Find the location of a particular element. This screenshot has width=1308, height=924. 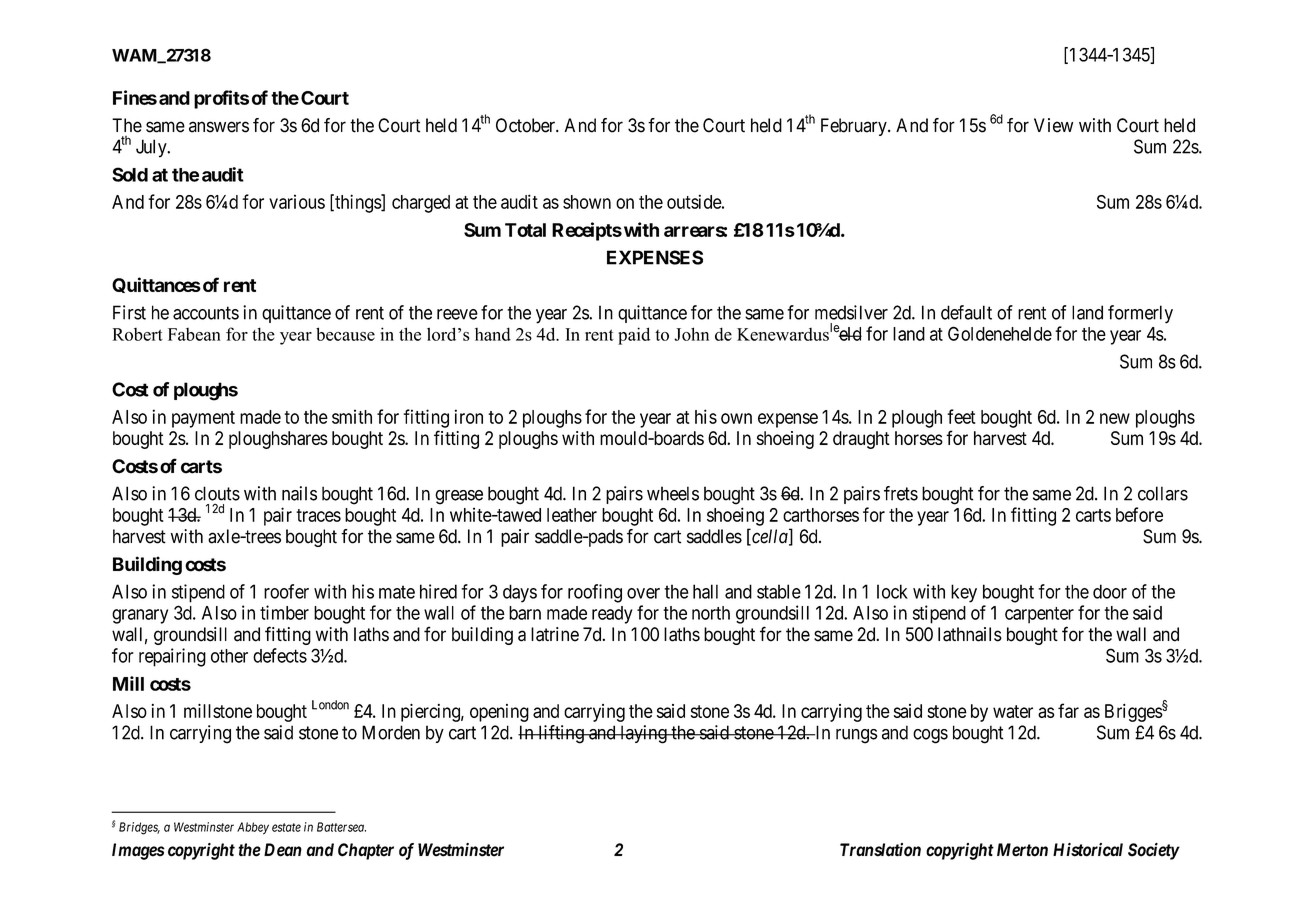

traces is located at coordinates (318, 515).
